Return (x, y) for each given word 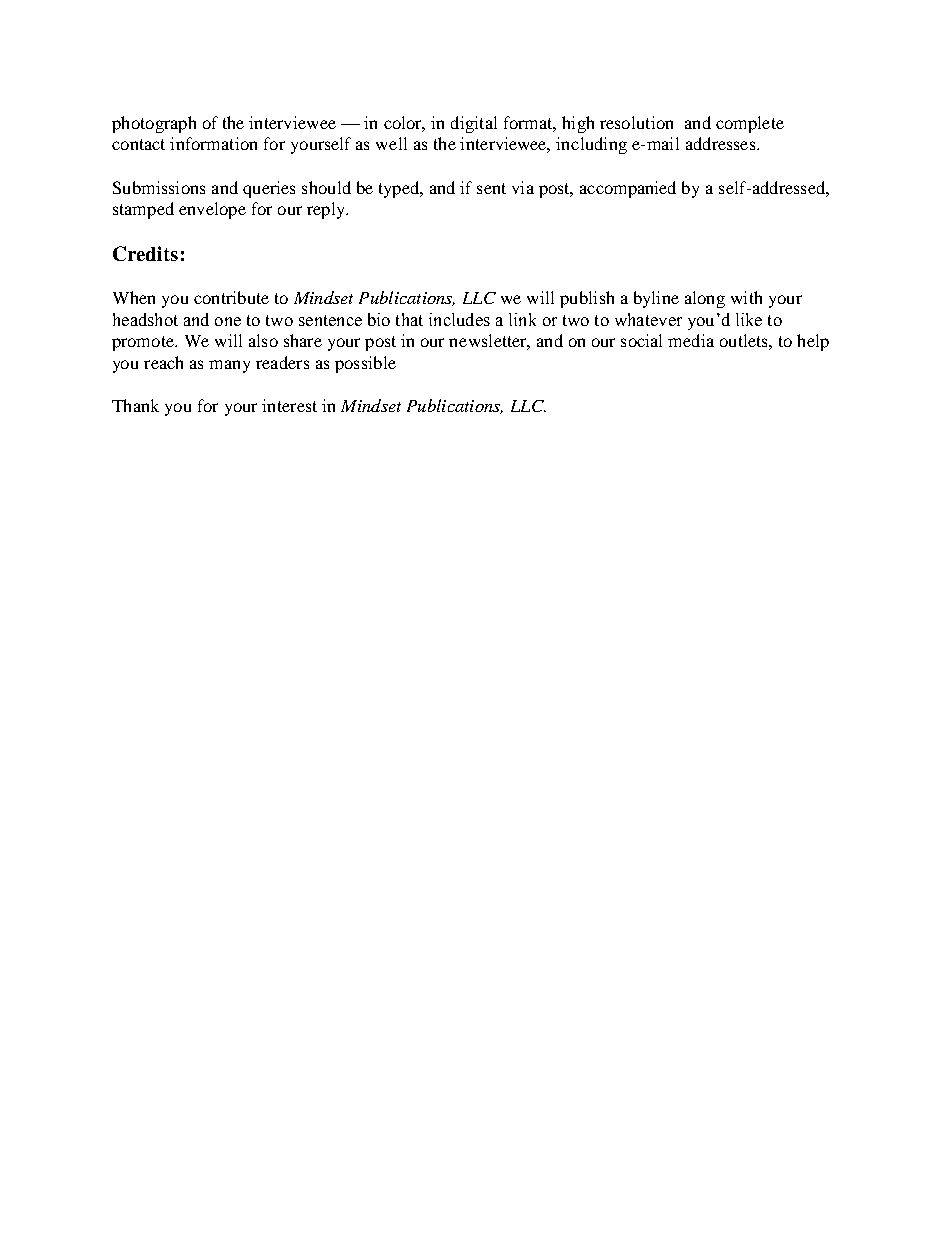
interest (289, 405)
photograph (154, 124)
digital (474, 124)
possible (365, 364)
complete (750, 124)
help (813, 342)
